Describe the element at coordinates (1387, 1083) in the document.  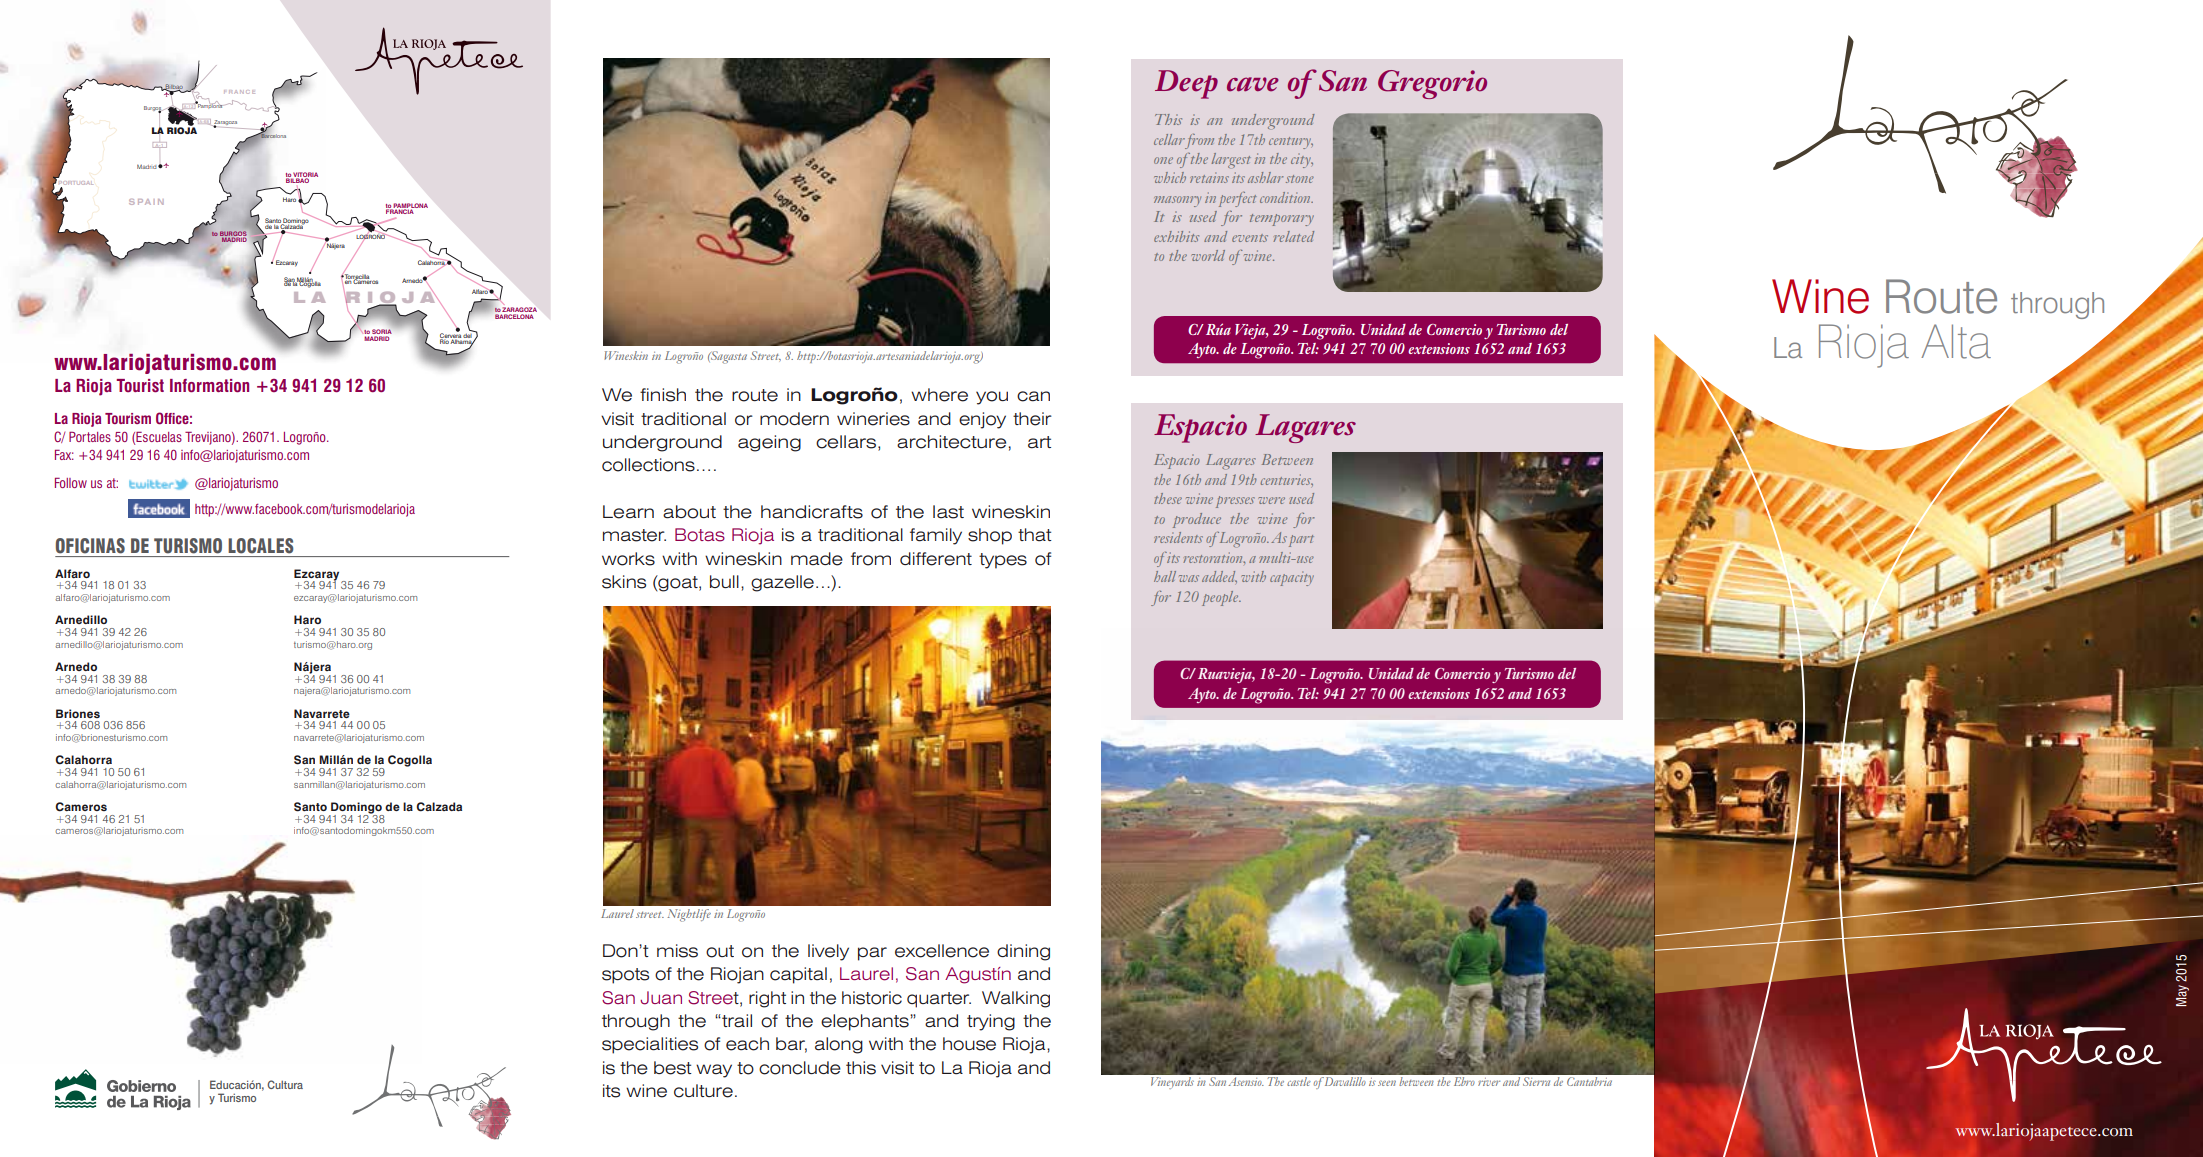
I see `seen` at that location.
